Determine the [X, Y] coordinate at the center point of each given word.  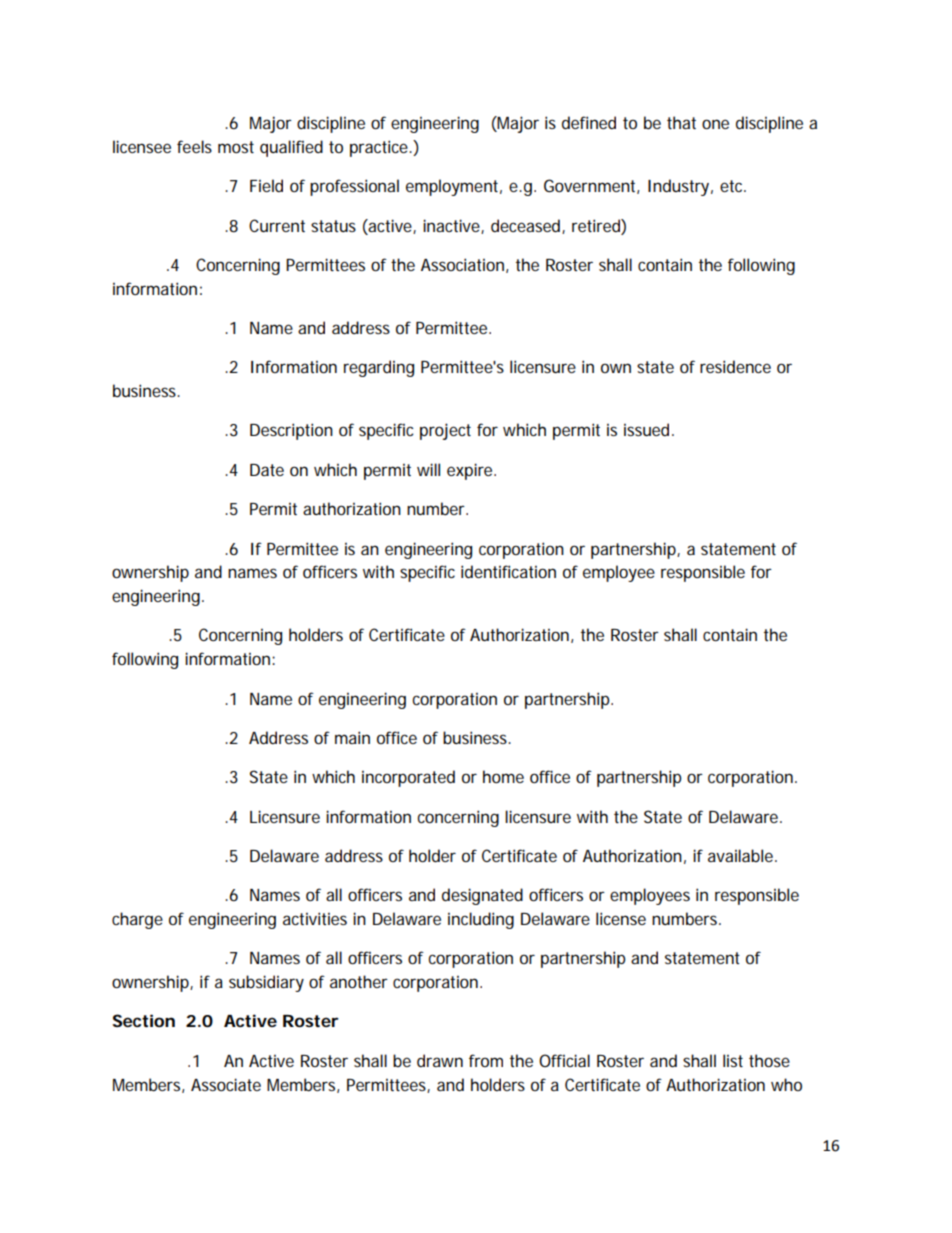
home [503, 776]
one [715, 124]
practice [379, 148]
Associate [226, 1084]
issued [646, 429]
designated [482, 896]
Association [462, 264]
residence [735, 366]
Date [267, 470]
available [740, 855]
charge [137, 920]
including [481, 920]
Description [291, 431]
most [236, 147]
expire [469, 471]
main [352, 737]
